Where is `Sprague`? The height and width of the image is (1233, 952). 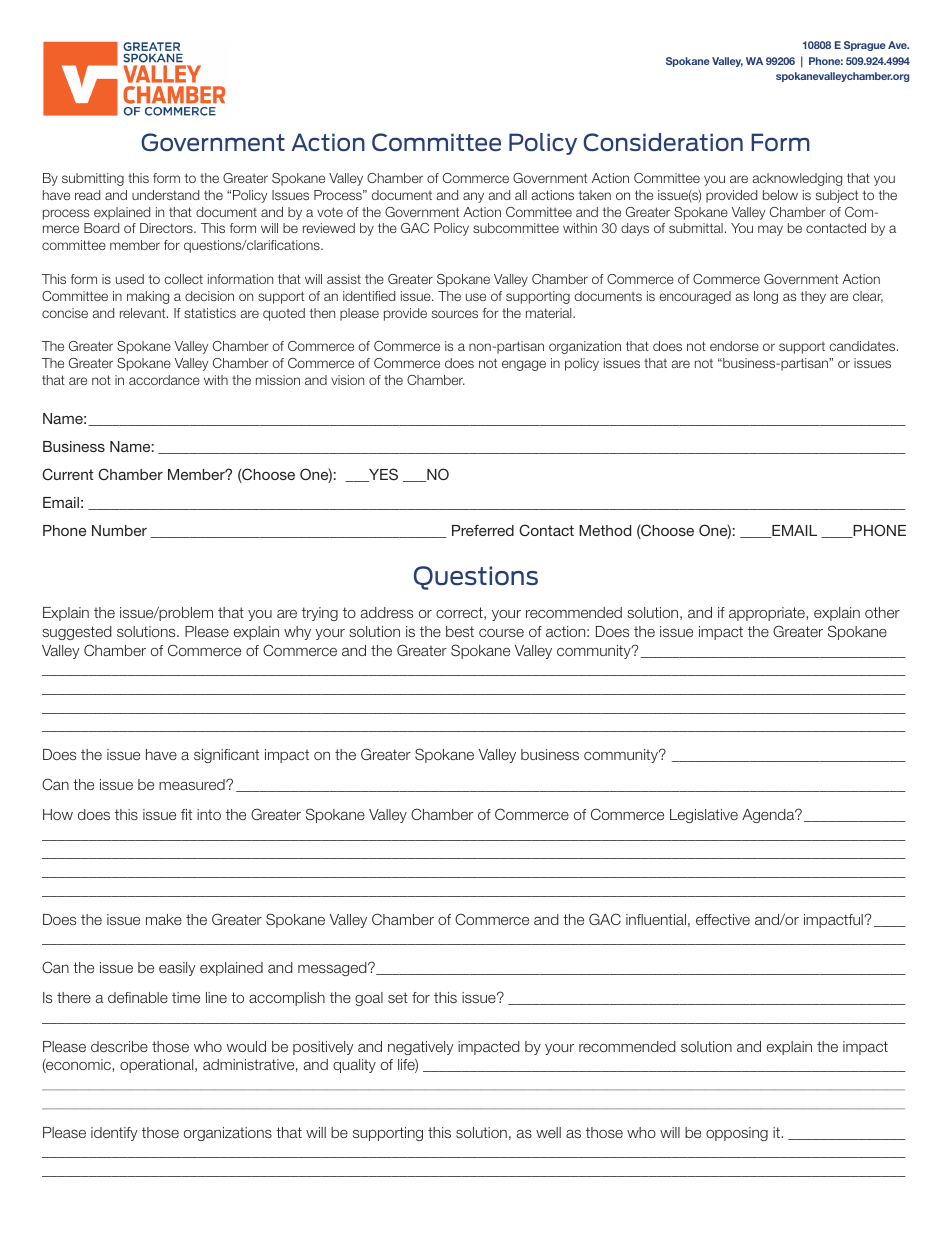
Sprague is located at coordinates (865, 46).
